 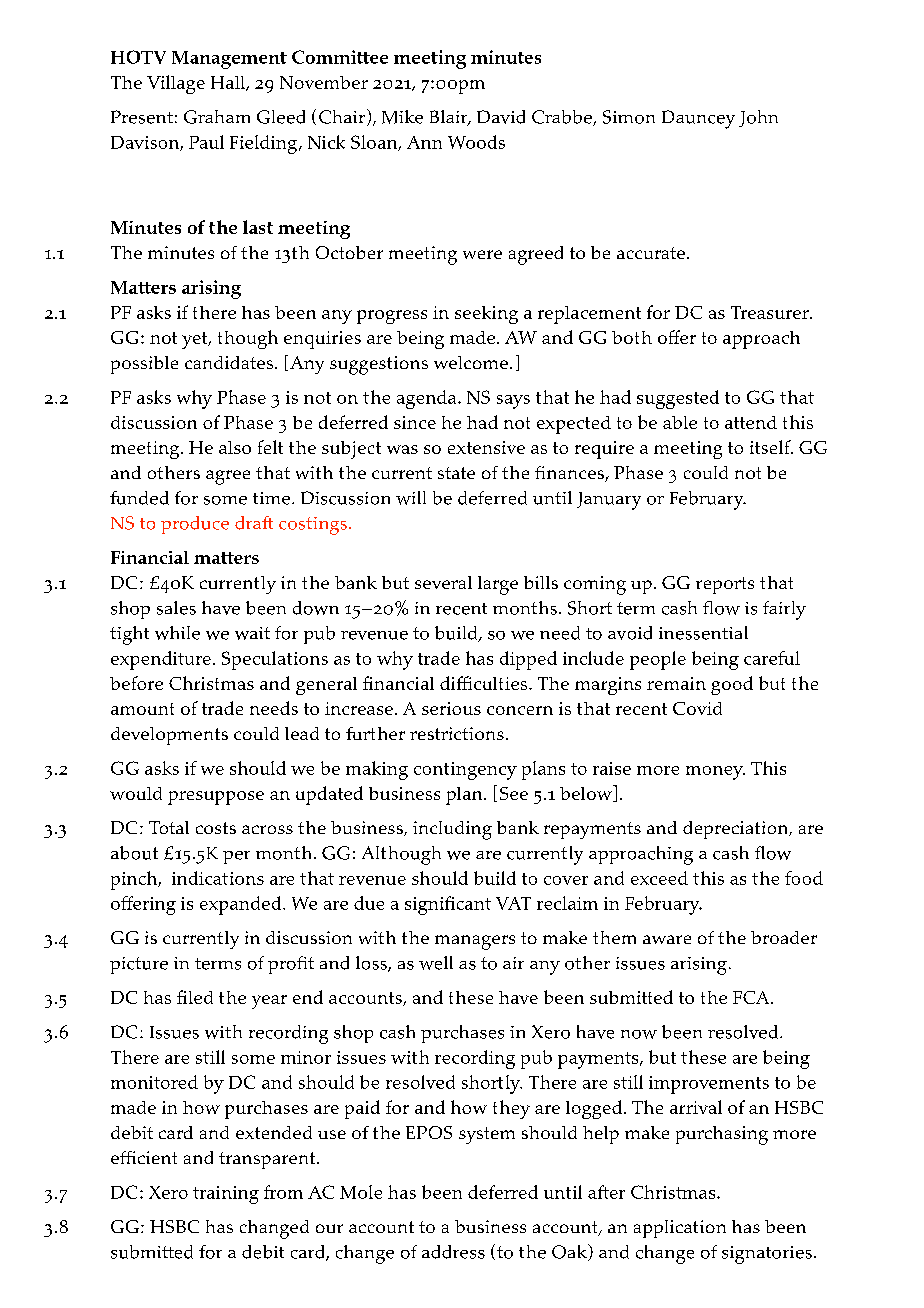 What do you see at coordinates (465, 771) in the page?
I see `contingency` at bounding box center [465, 771].
